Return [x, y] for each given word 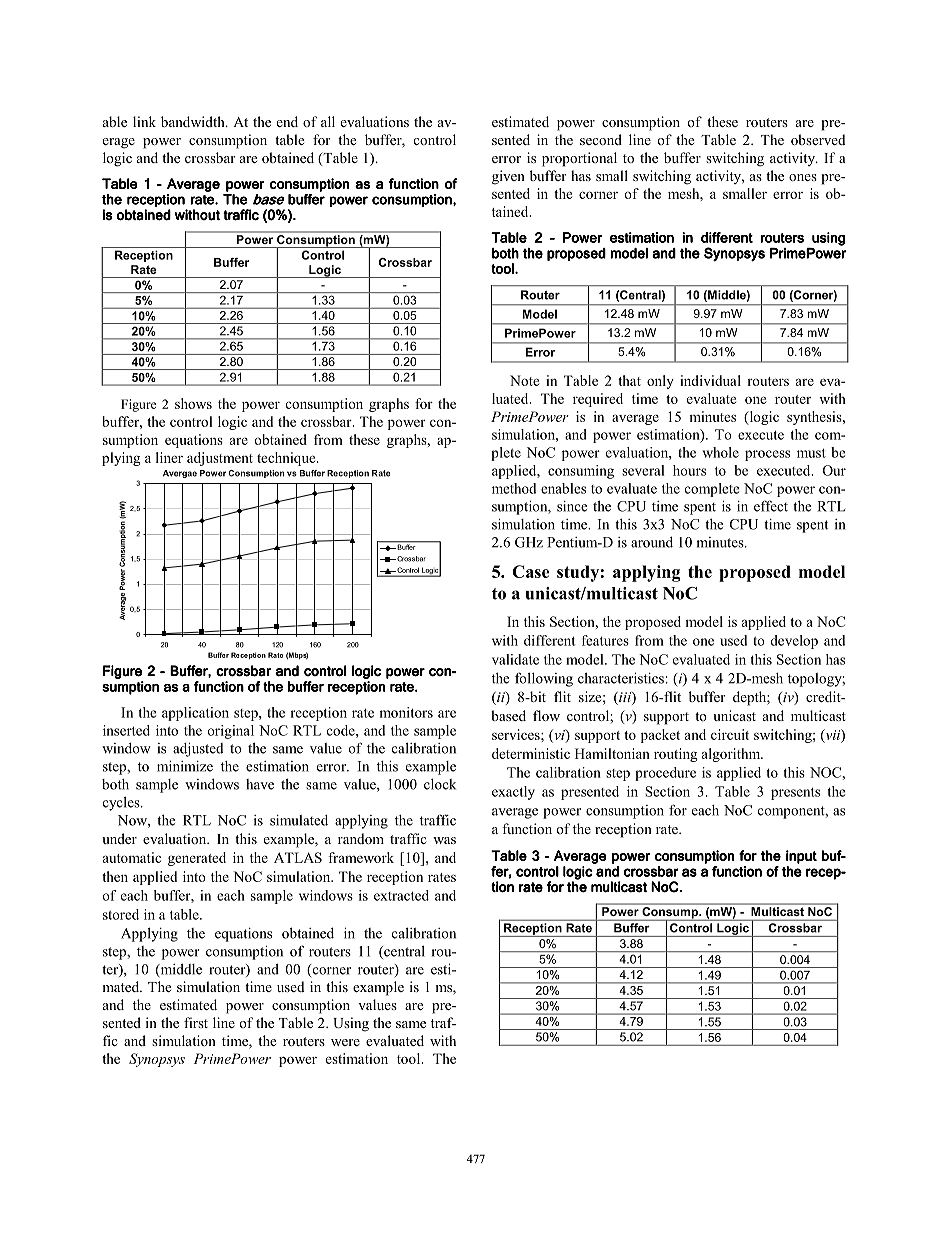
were [345, 1042]
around [652, 542]
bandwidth [194, 121]
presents [795, 794]
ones [803, 177]
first [196, 1022]
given [508, 177]
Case [530, 571]
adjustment [220, 459]
